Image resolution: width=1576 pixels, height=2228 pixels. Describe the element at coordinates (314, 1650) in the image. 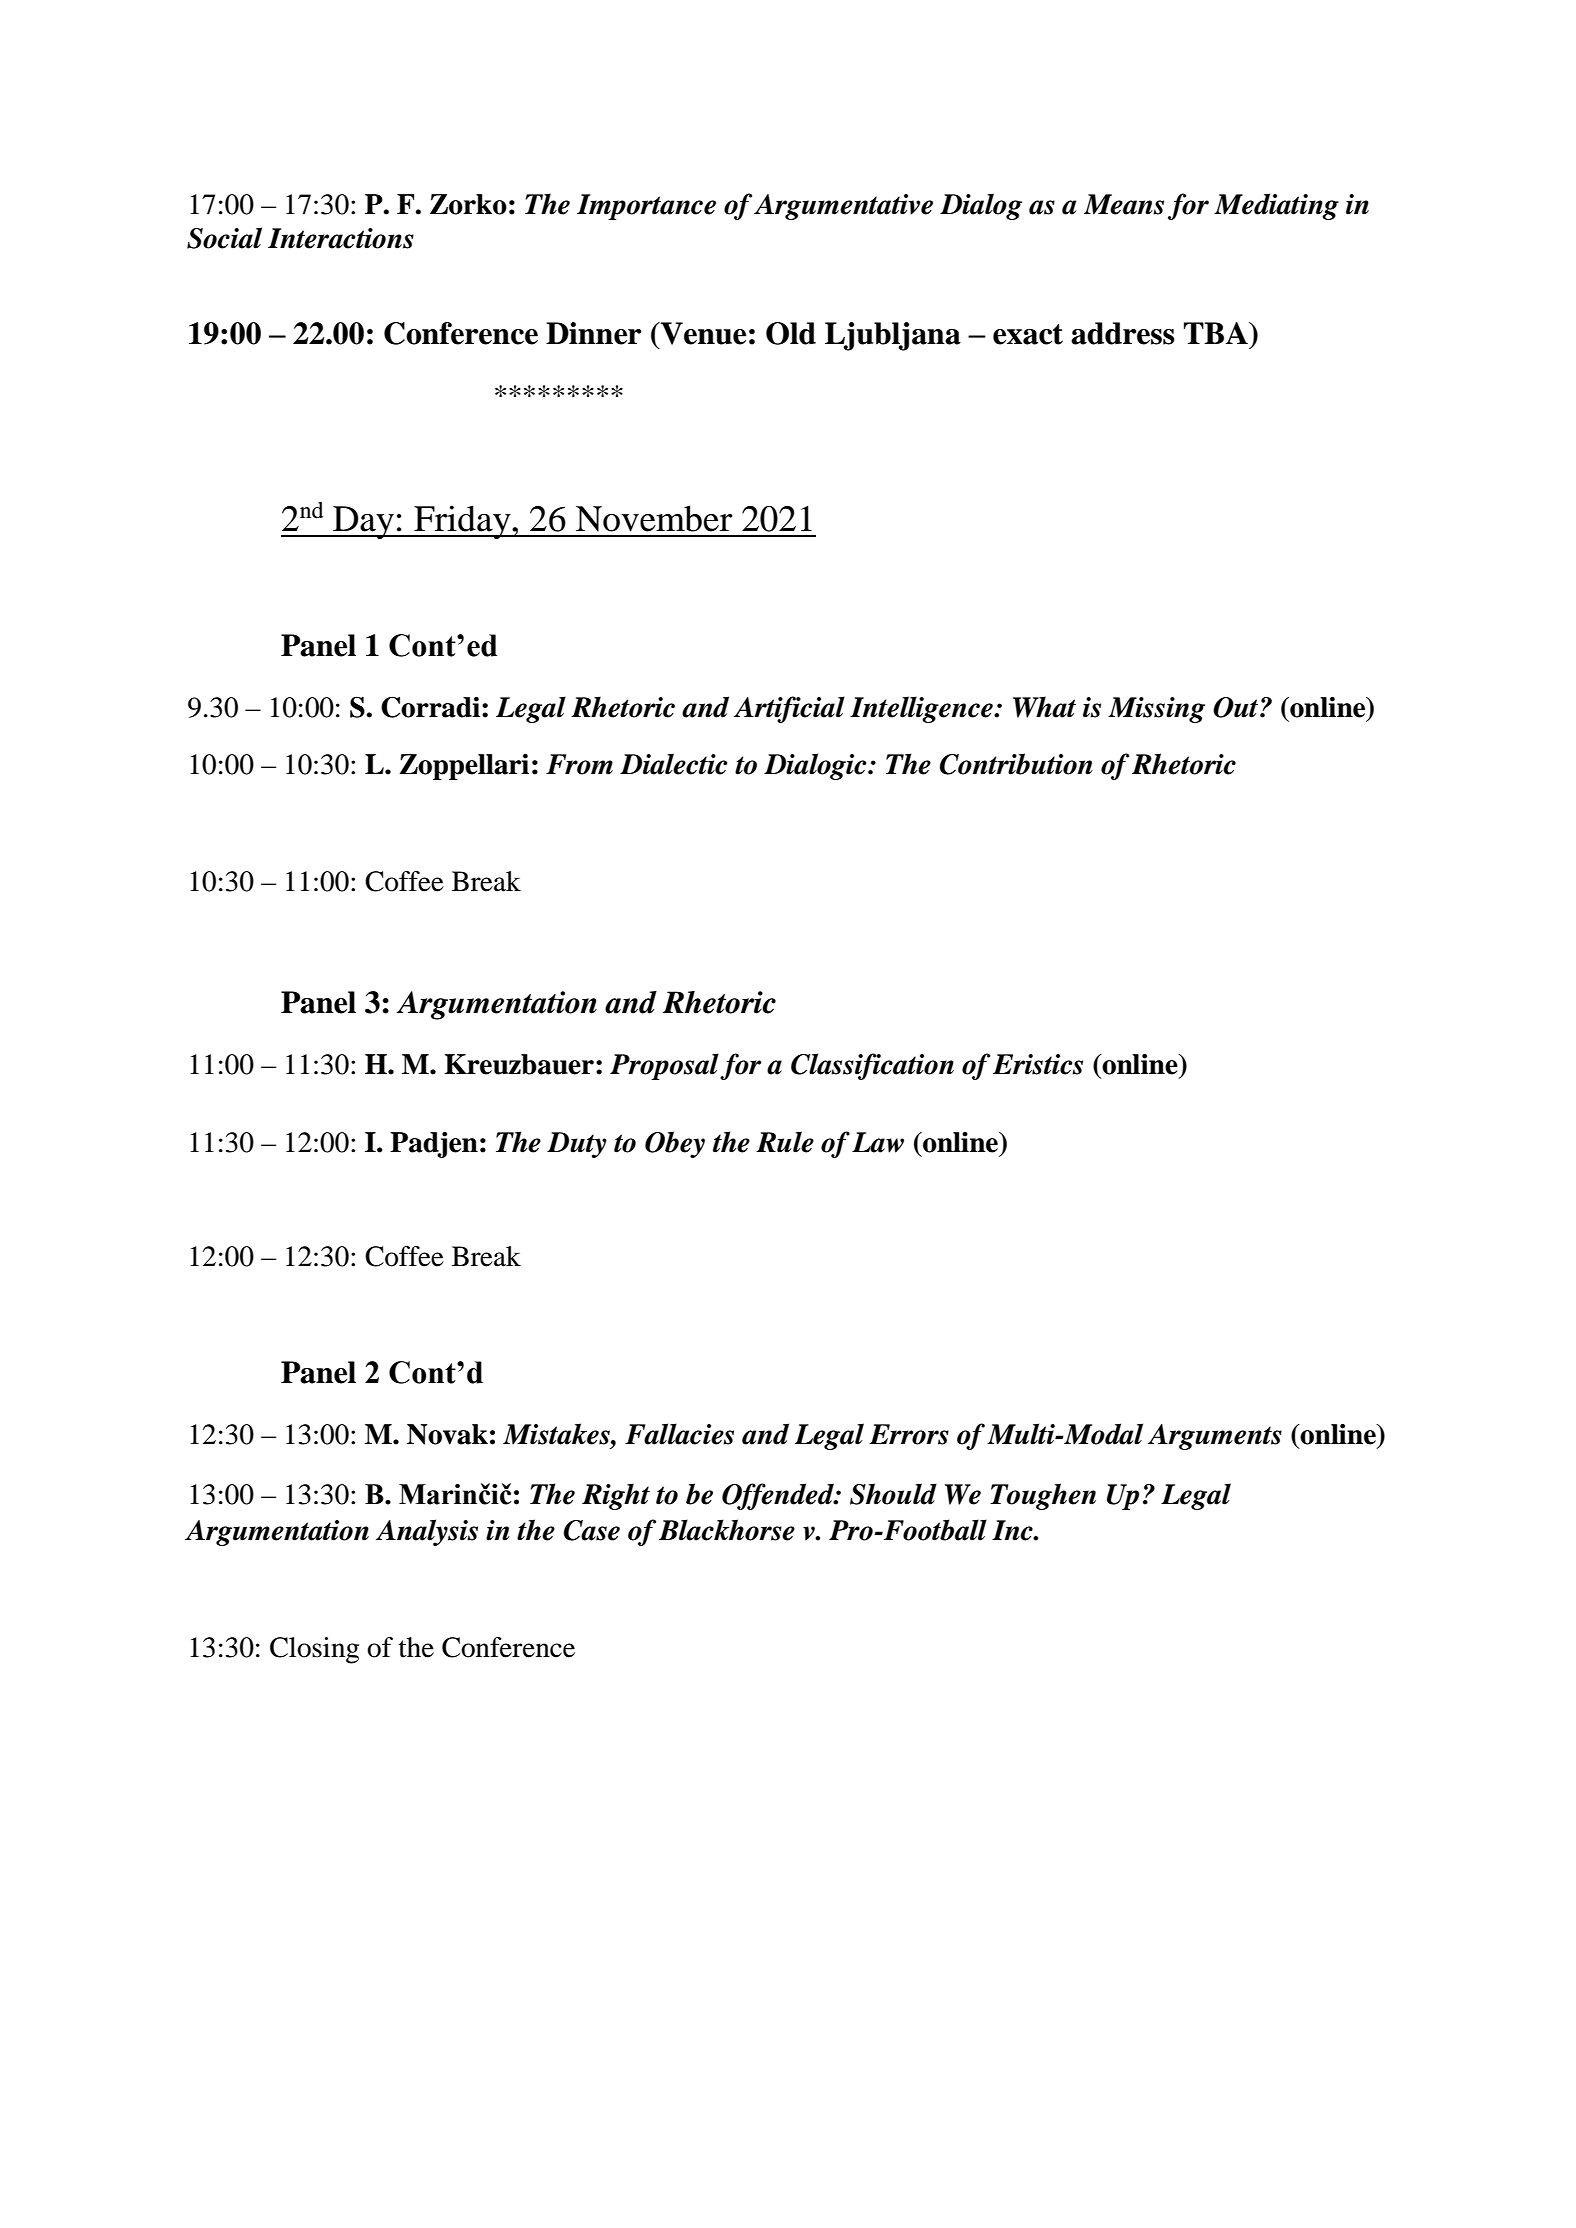

I see `Closing` at that location.
